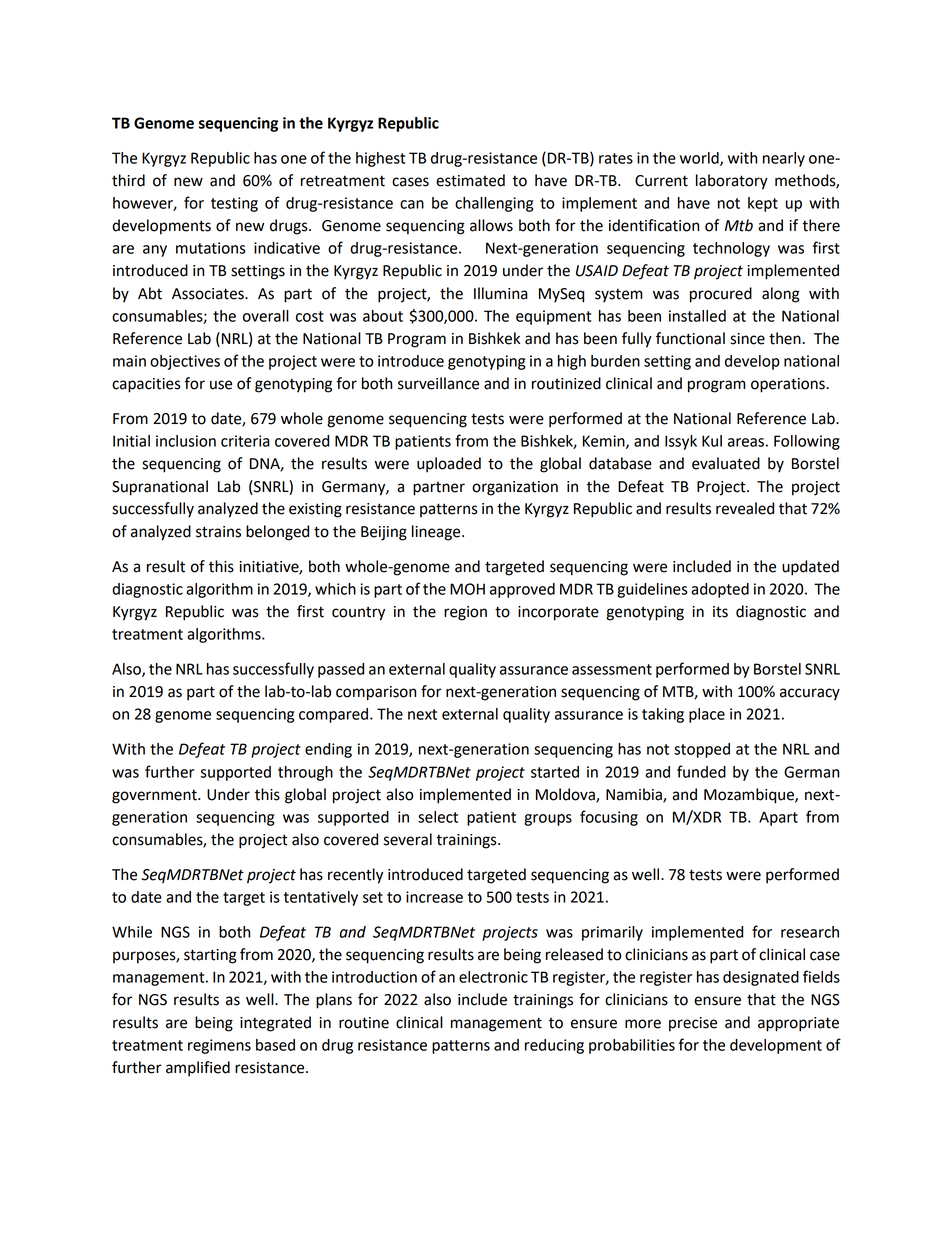 The width and height of the screenshot is (952, 1233). I want to click on objectives, so click(185, 362).
